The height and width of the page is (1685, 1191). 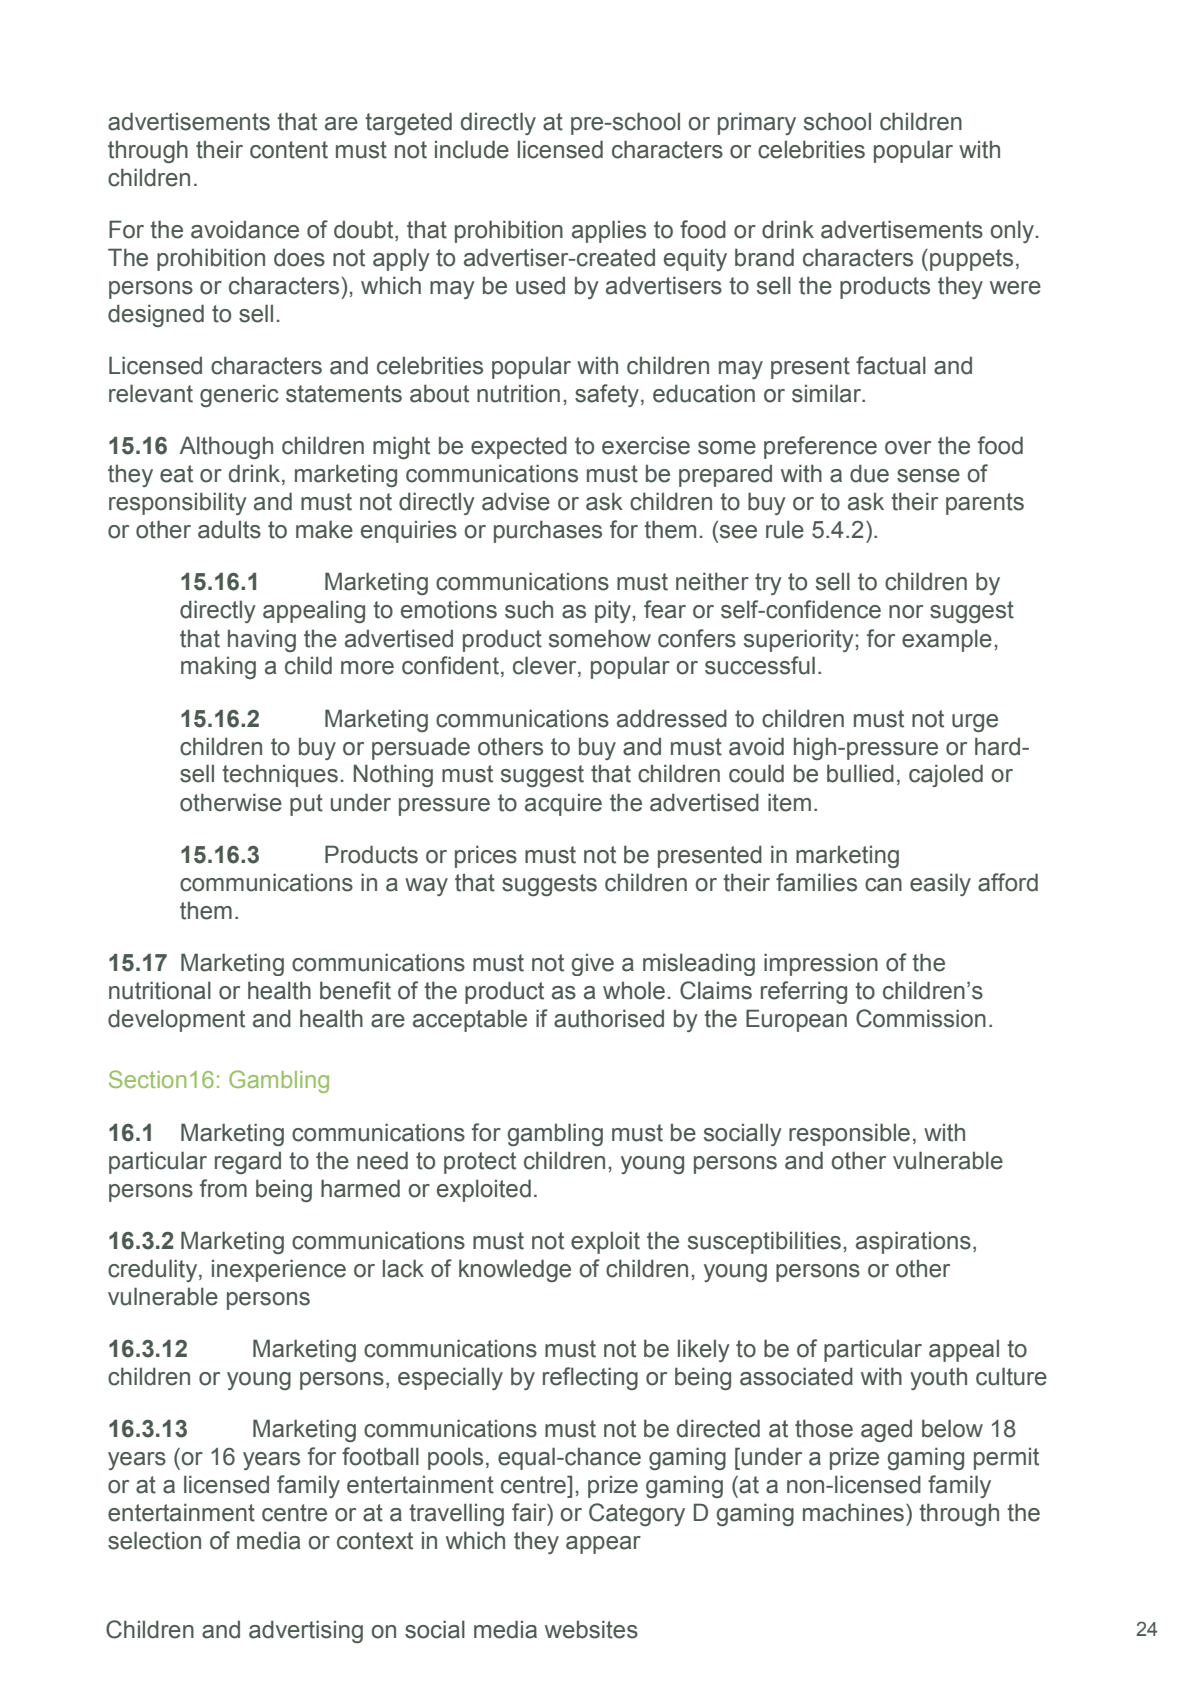 What do you see at coordinates (609, 1018) in the page?
I see `authorised` at bounding box center [609, 1018].
